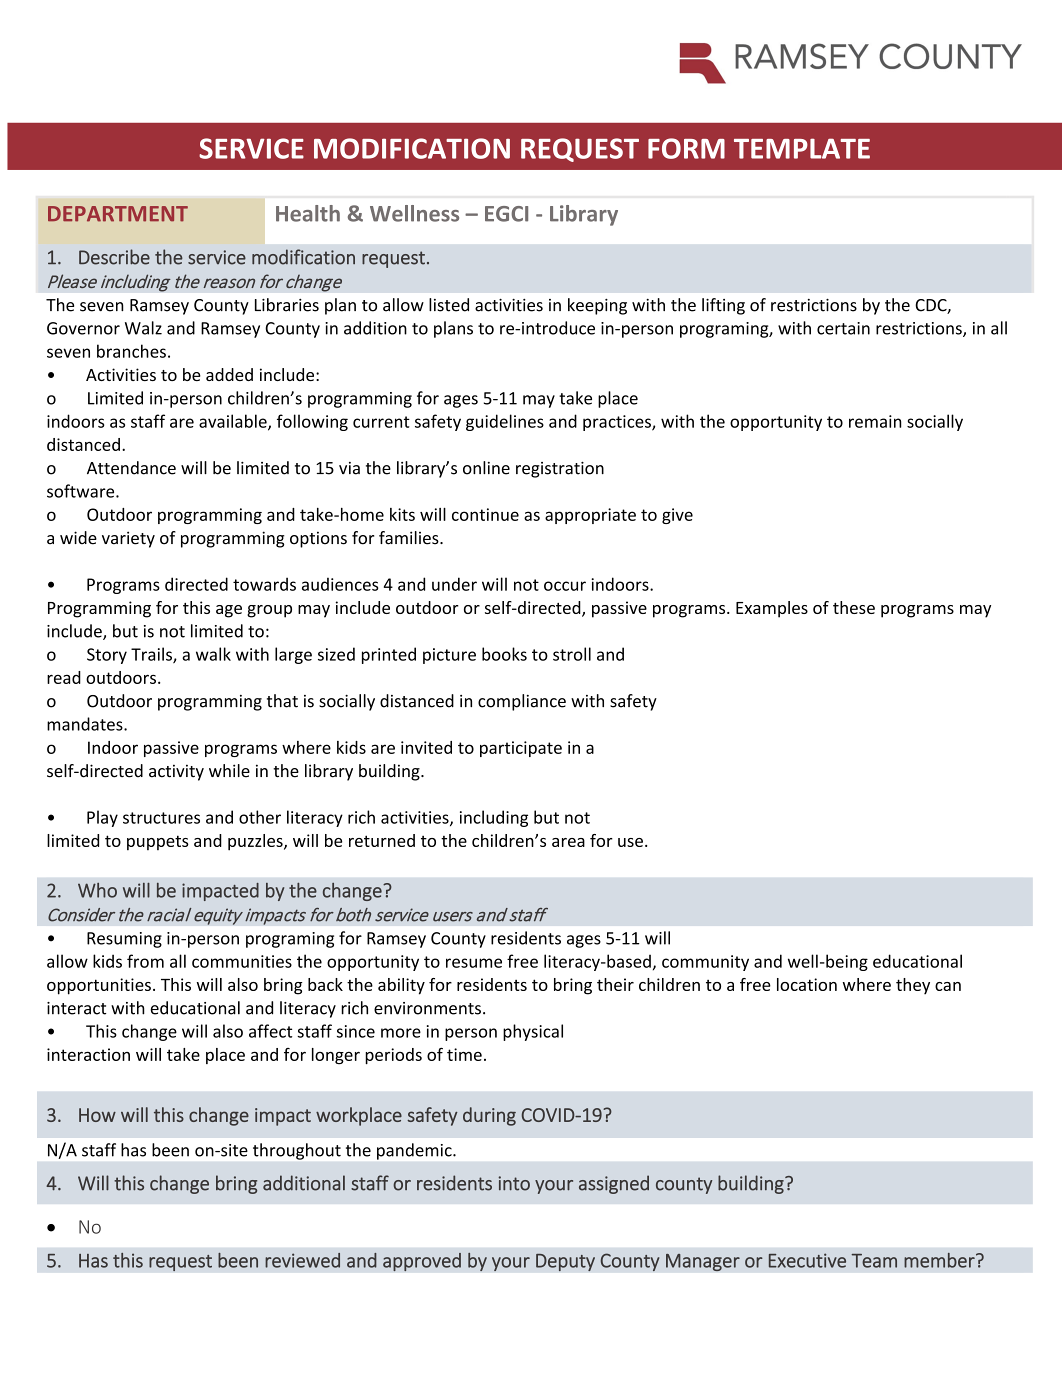 This screenshot has height=1374, width=1062. I want to click on these, so click(854, 607).
